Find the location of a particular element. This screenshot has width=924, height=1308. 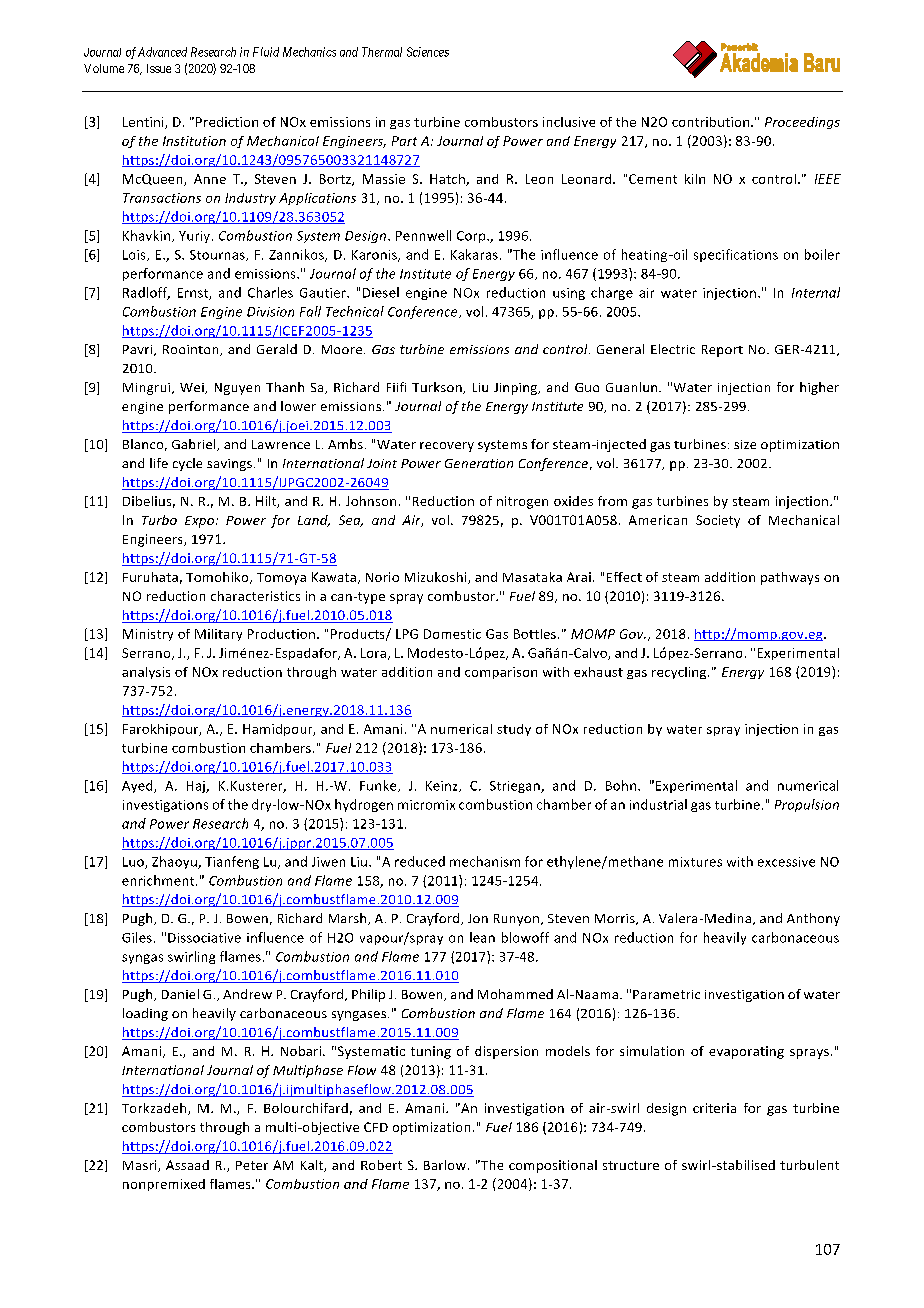

study is located at coordinates (514, 730).
